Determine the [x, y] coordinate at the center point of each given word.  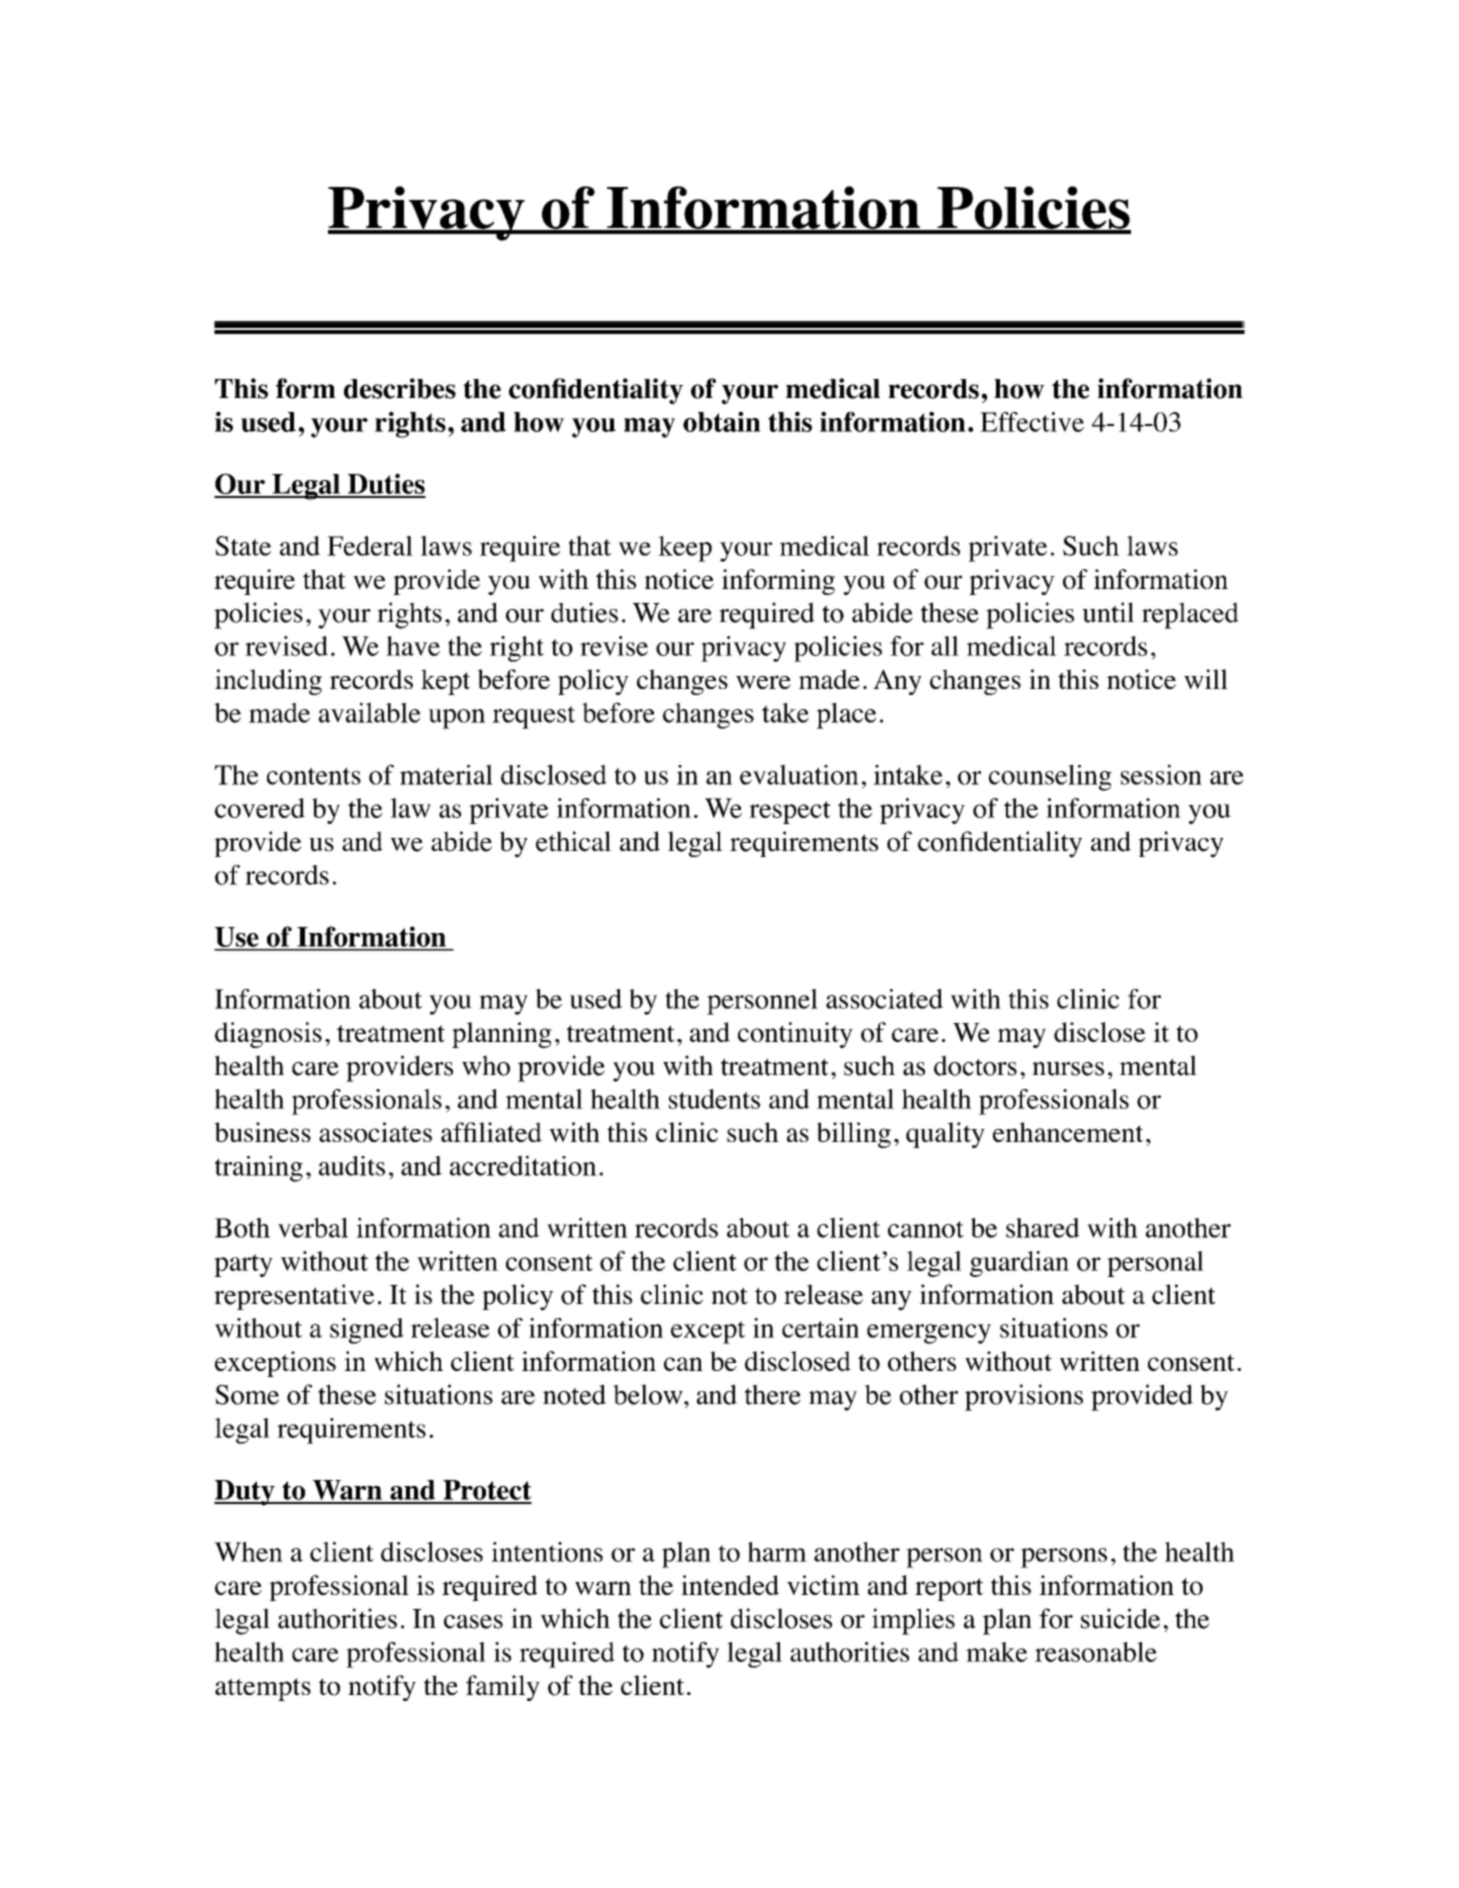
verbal [313, 1227]
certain [820, 1328]
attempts [263, 1689]
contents [314, 776]
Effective [1032, 422]
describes [400, 388]
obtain [722, 421]
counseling [1050, 777]
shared [1043, 1228]
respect [790, 812]
